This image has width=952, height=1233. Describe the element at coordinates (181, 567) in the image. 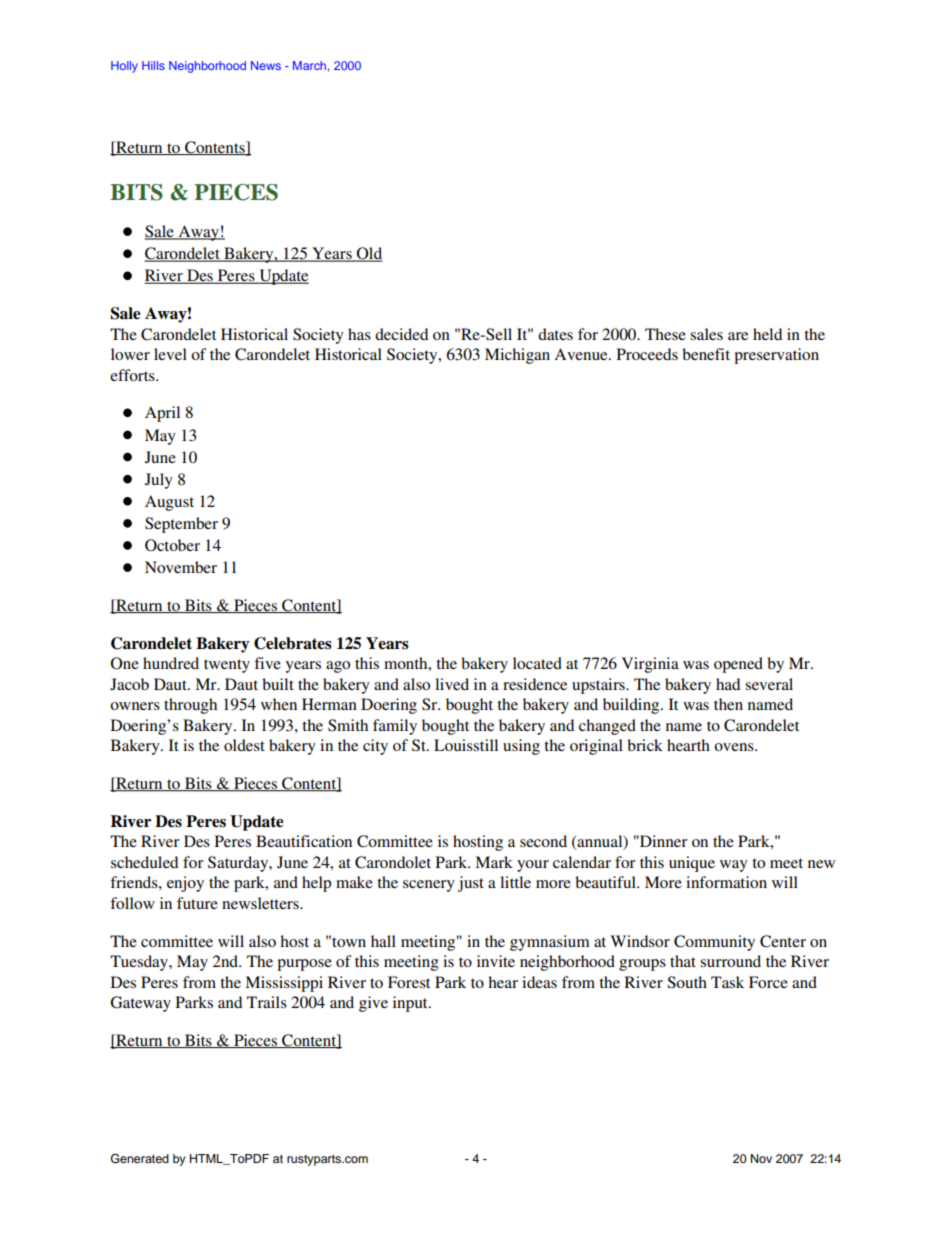

I see `November` at that location.
